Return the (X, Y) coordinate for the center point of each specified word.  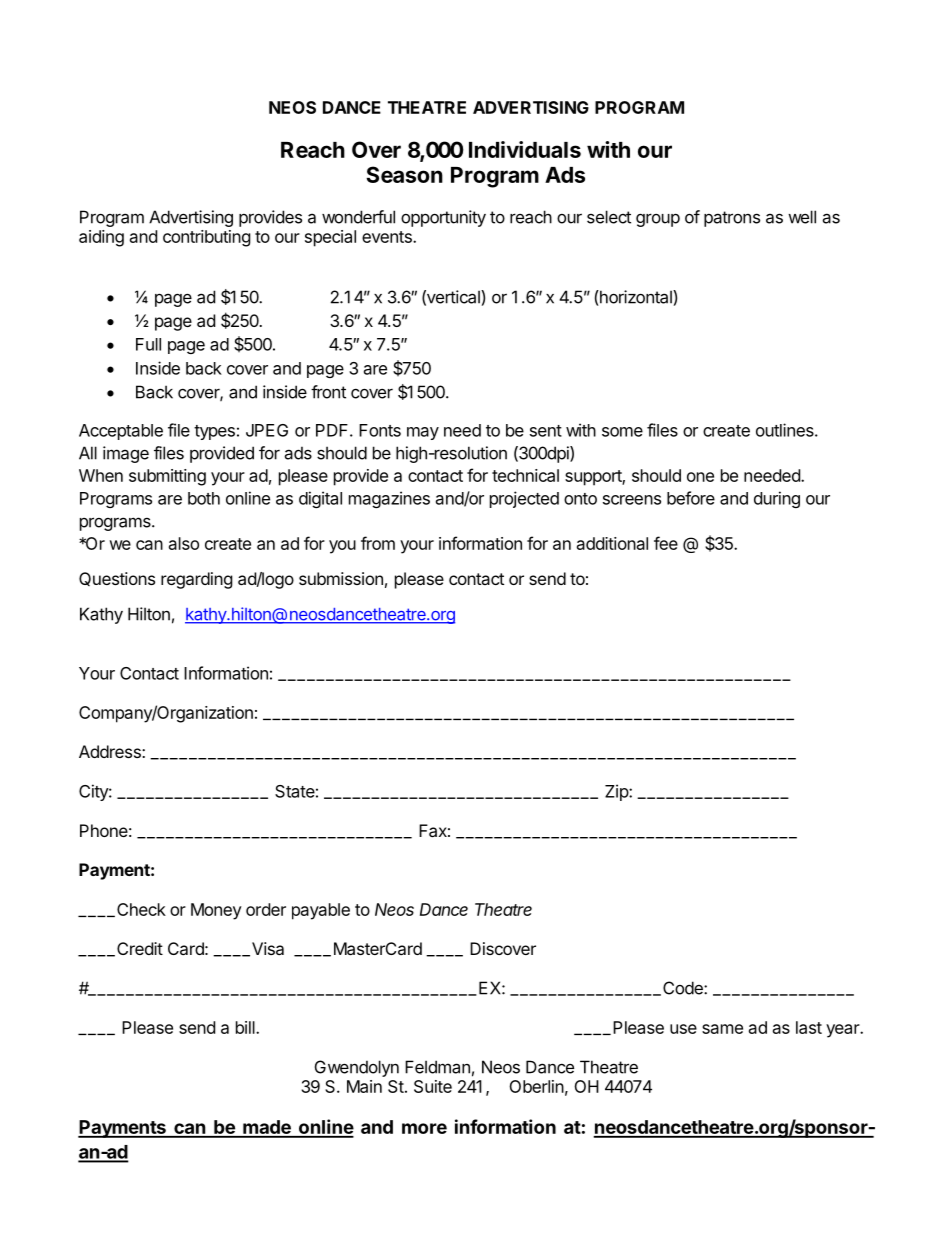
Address (111, 751)
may (423, 433)
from (378, 543)
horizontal (636, 297)
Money (216, 911)
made (267, 1128)
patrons (732, 219)
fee (666, 543)
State (295, 791)
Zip (617, 792)
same (722, 1029)
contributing (207, 238)
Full (148, 344)
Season (404, 174)
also (184, 543)
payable (321, 911)
